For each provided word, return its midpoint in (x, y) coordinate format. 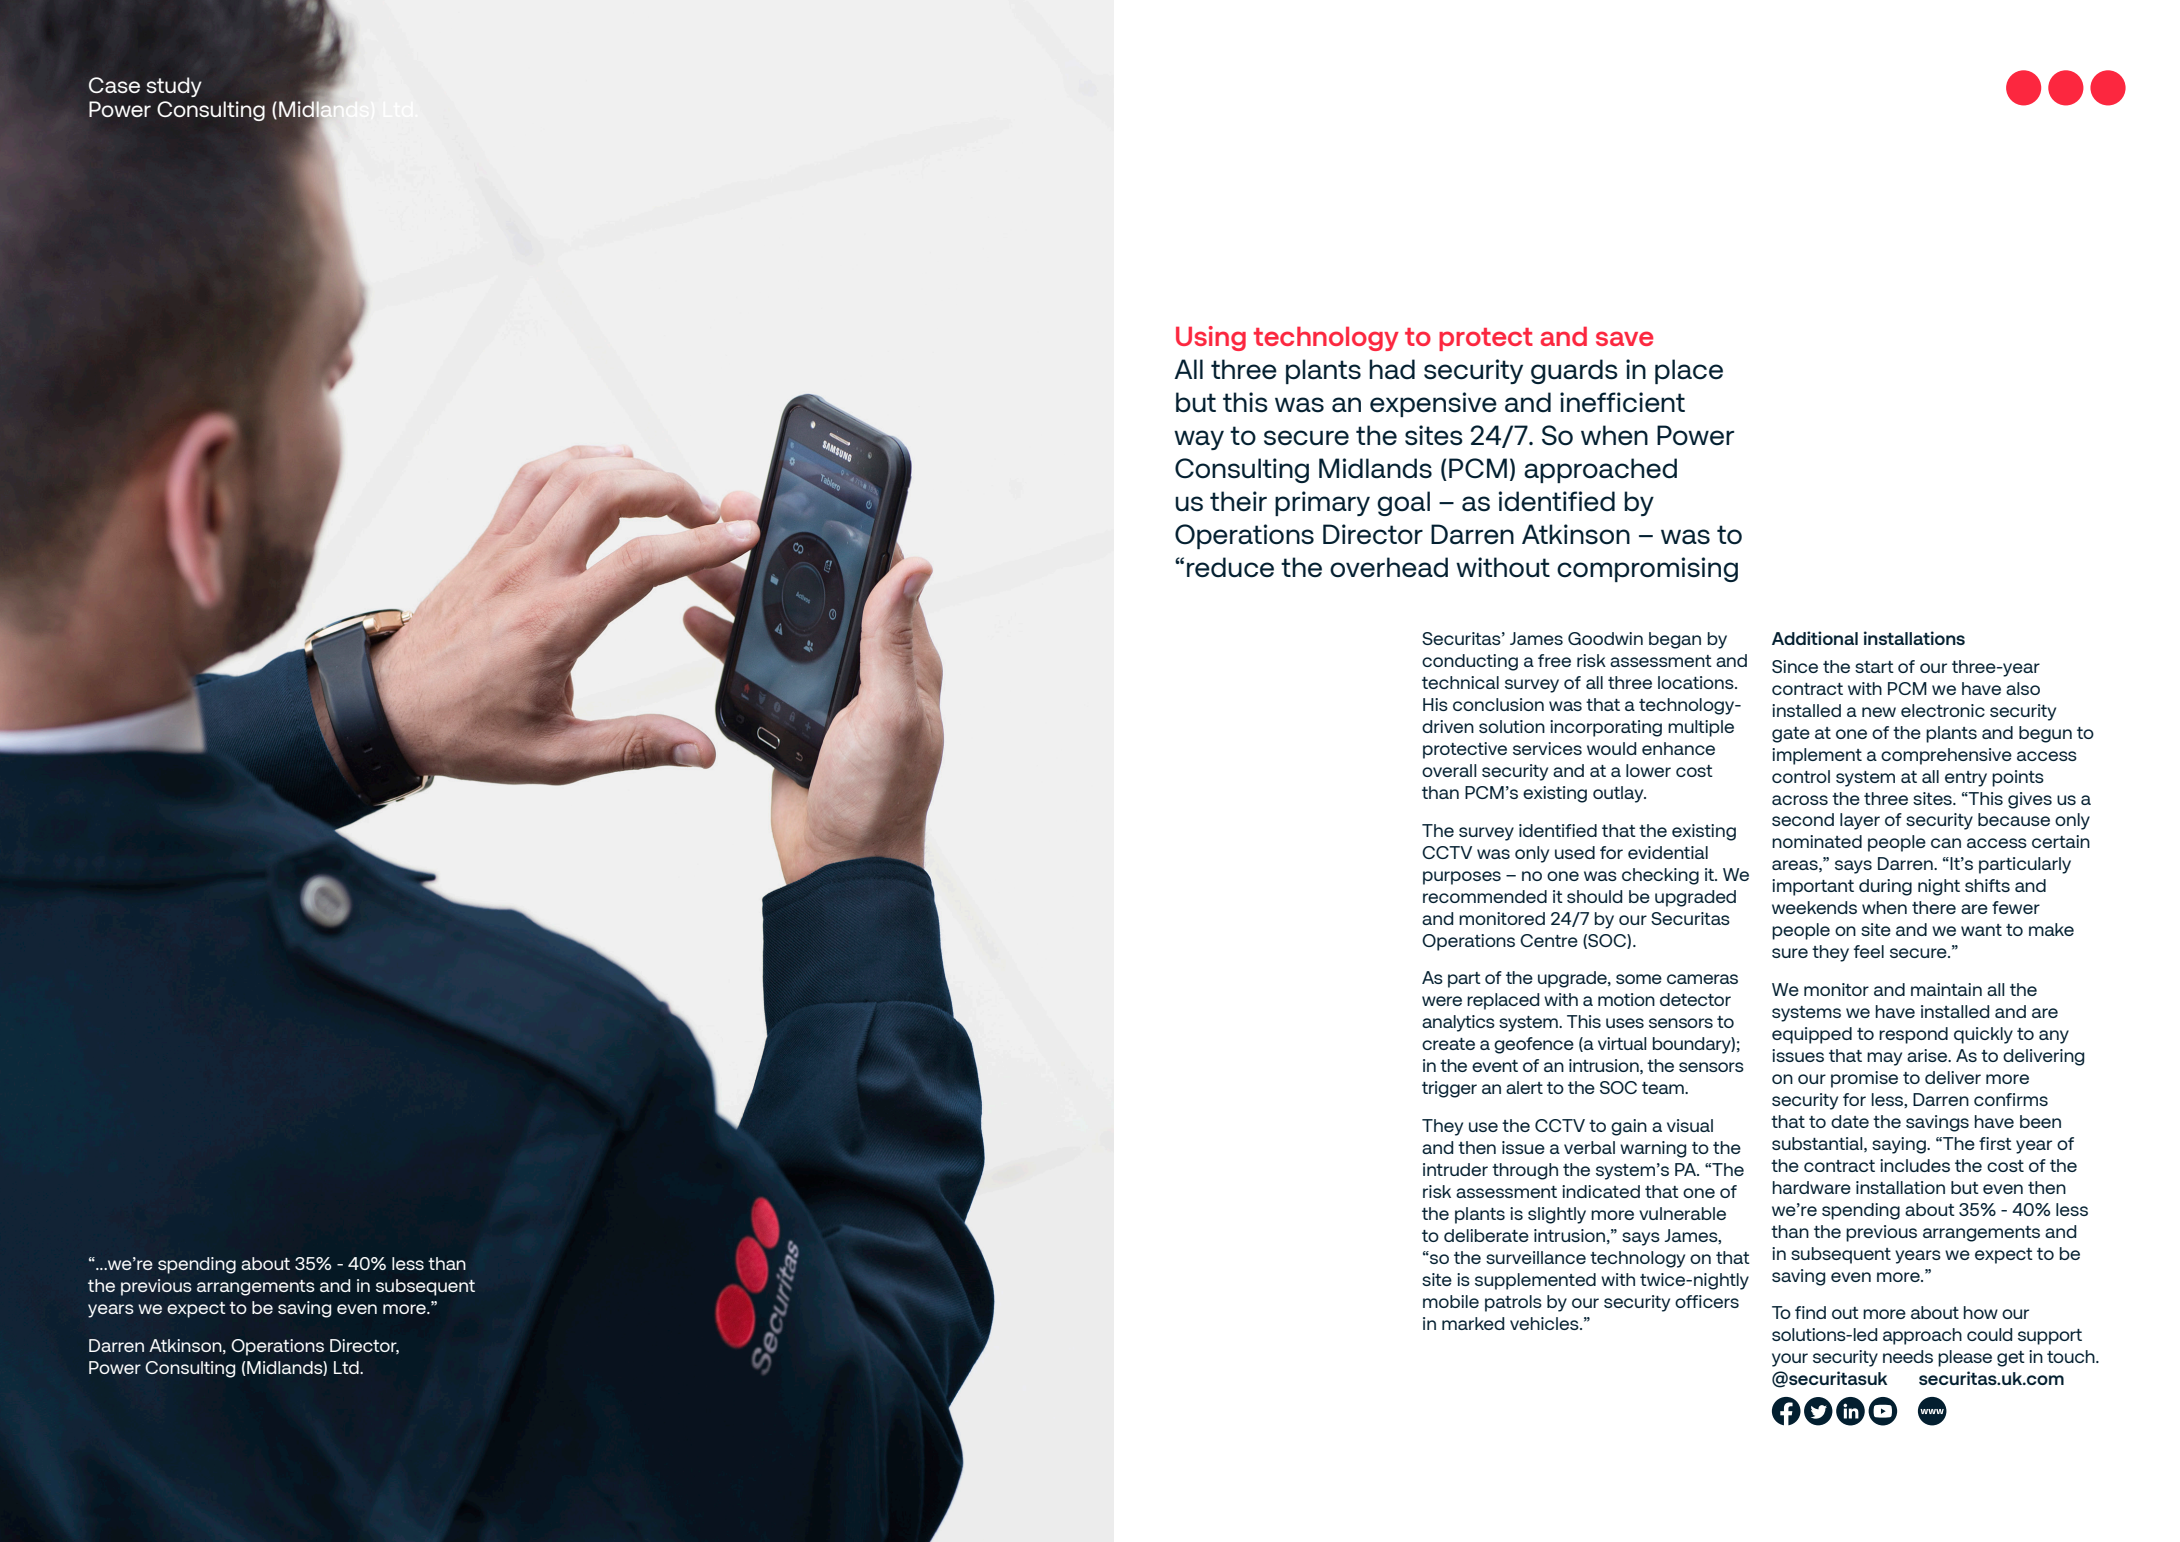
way (1199, 440)
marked (1473, 1323)
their (1238, 501)
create (1448, 1044)
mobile (1451, 1301)
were (1442, 1001)
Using (1211, 338)
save (1624, 338)
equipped (1812, 1035)
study (174, 87)
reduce (1230, 567)
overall (1449, 770)
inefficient (1622, 402)
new (1879, 712)
